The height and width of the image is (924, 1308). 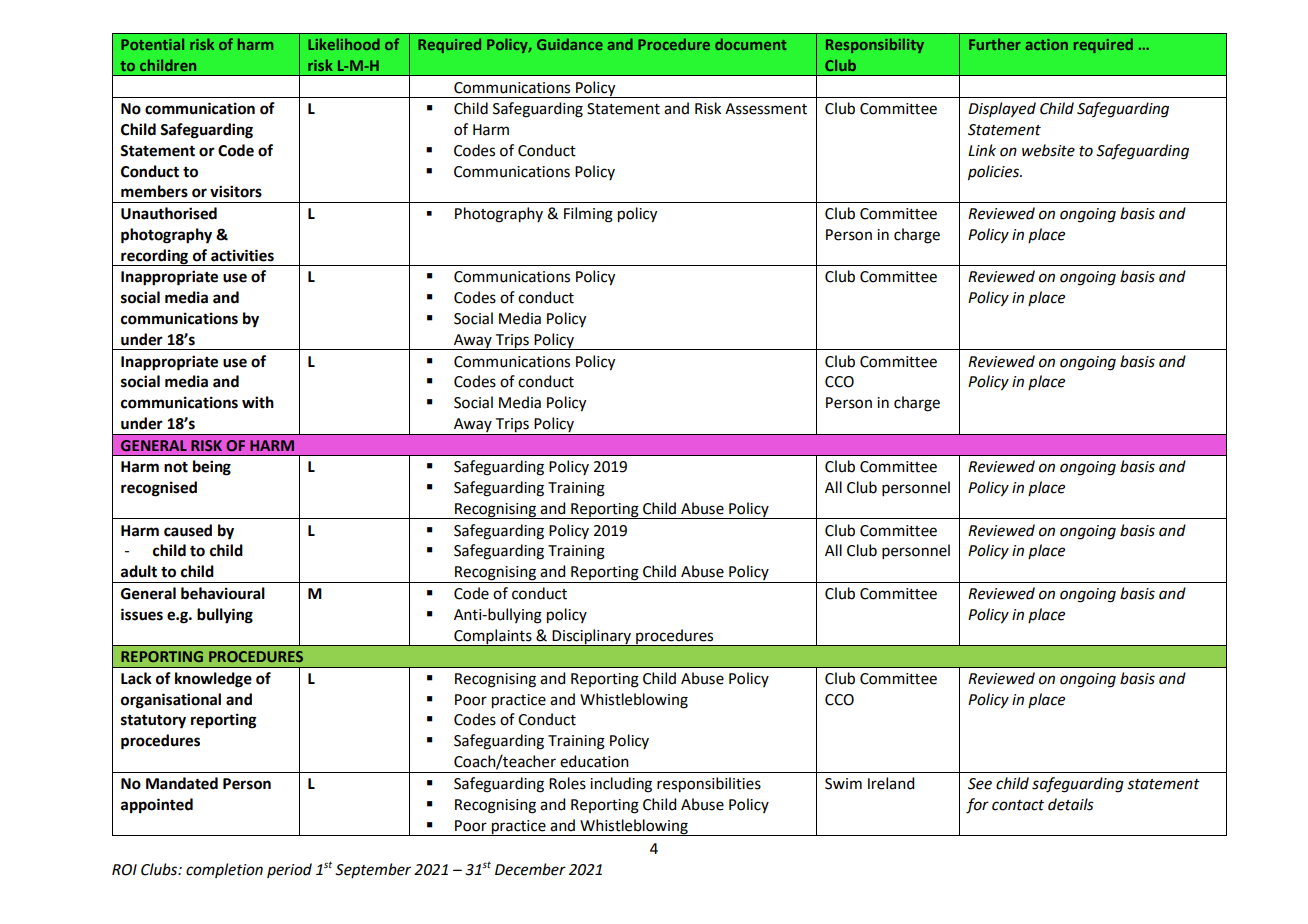 What do you see at coordinates (570, 44) in the image?
I see `Guidance` at bounding box center [570, 44].
